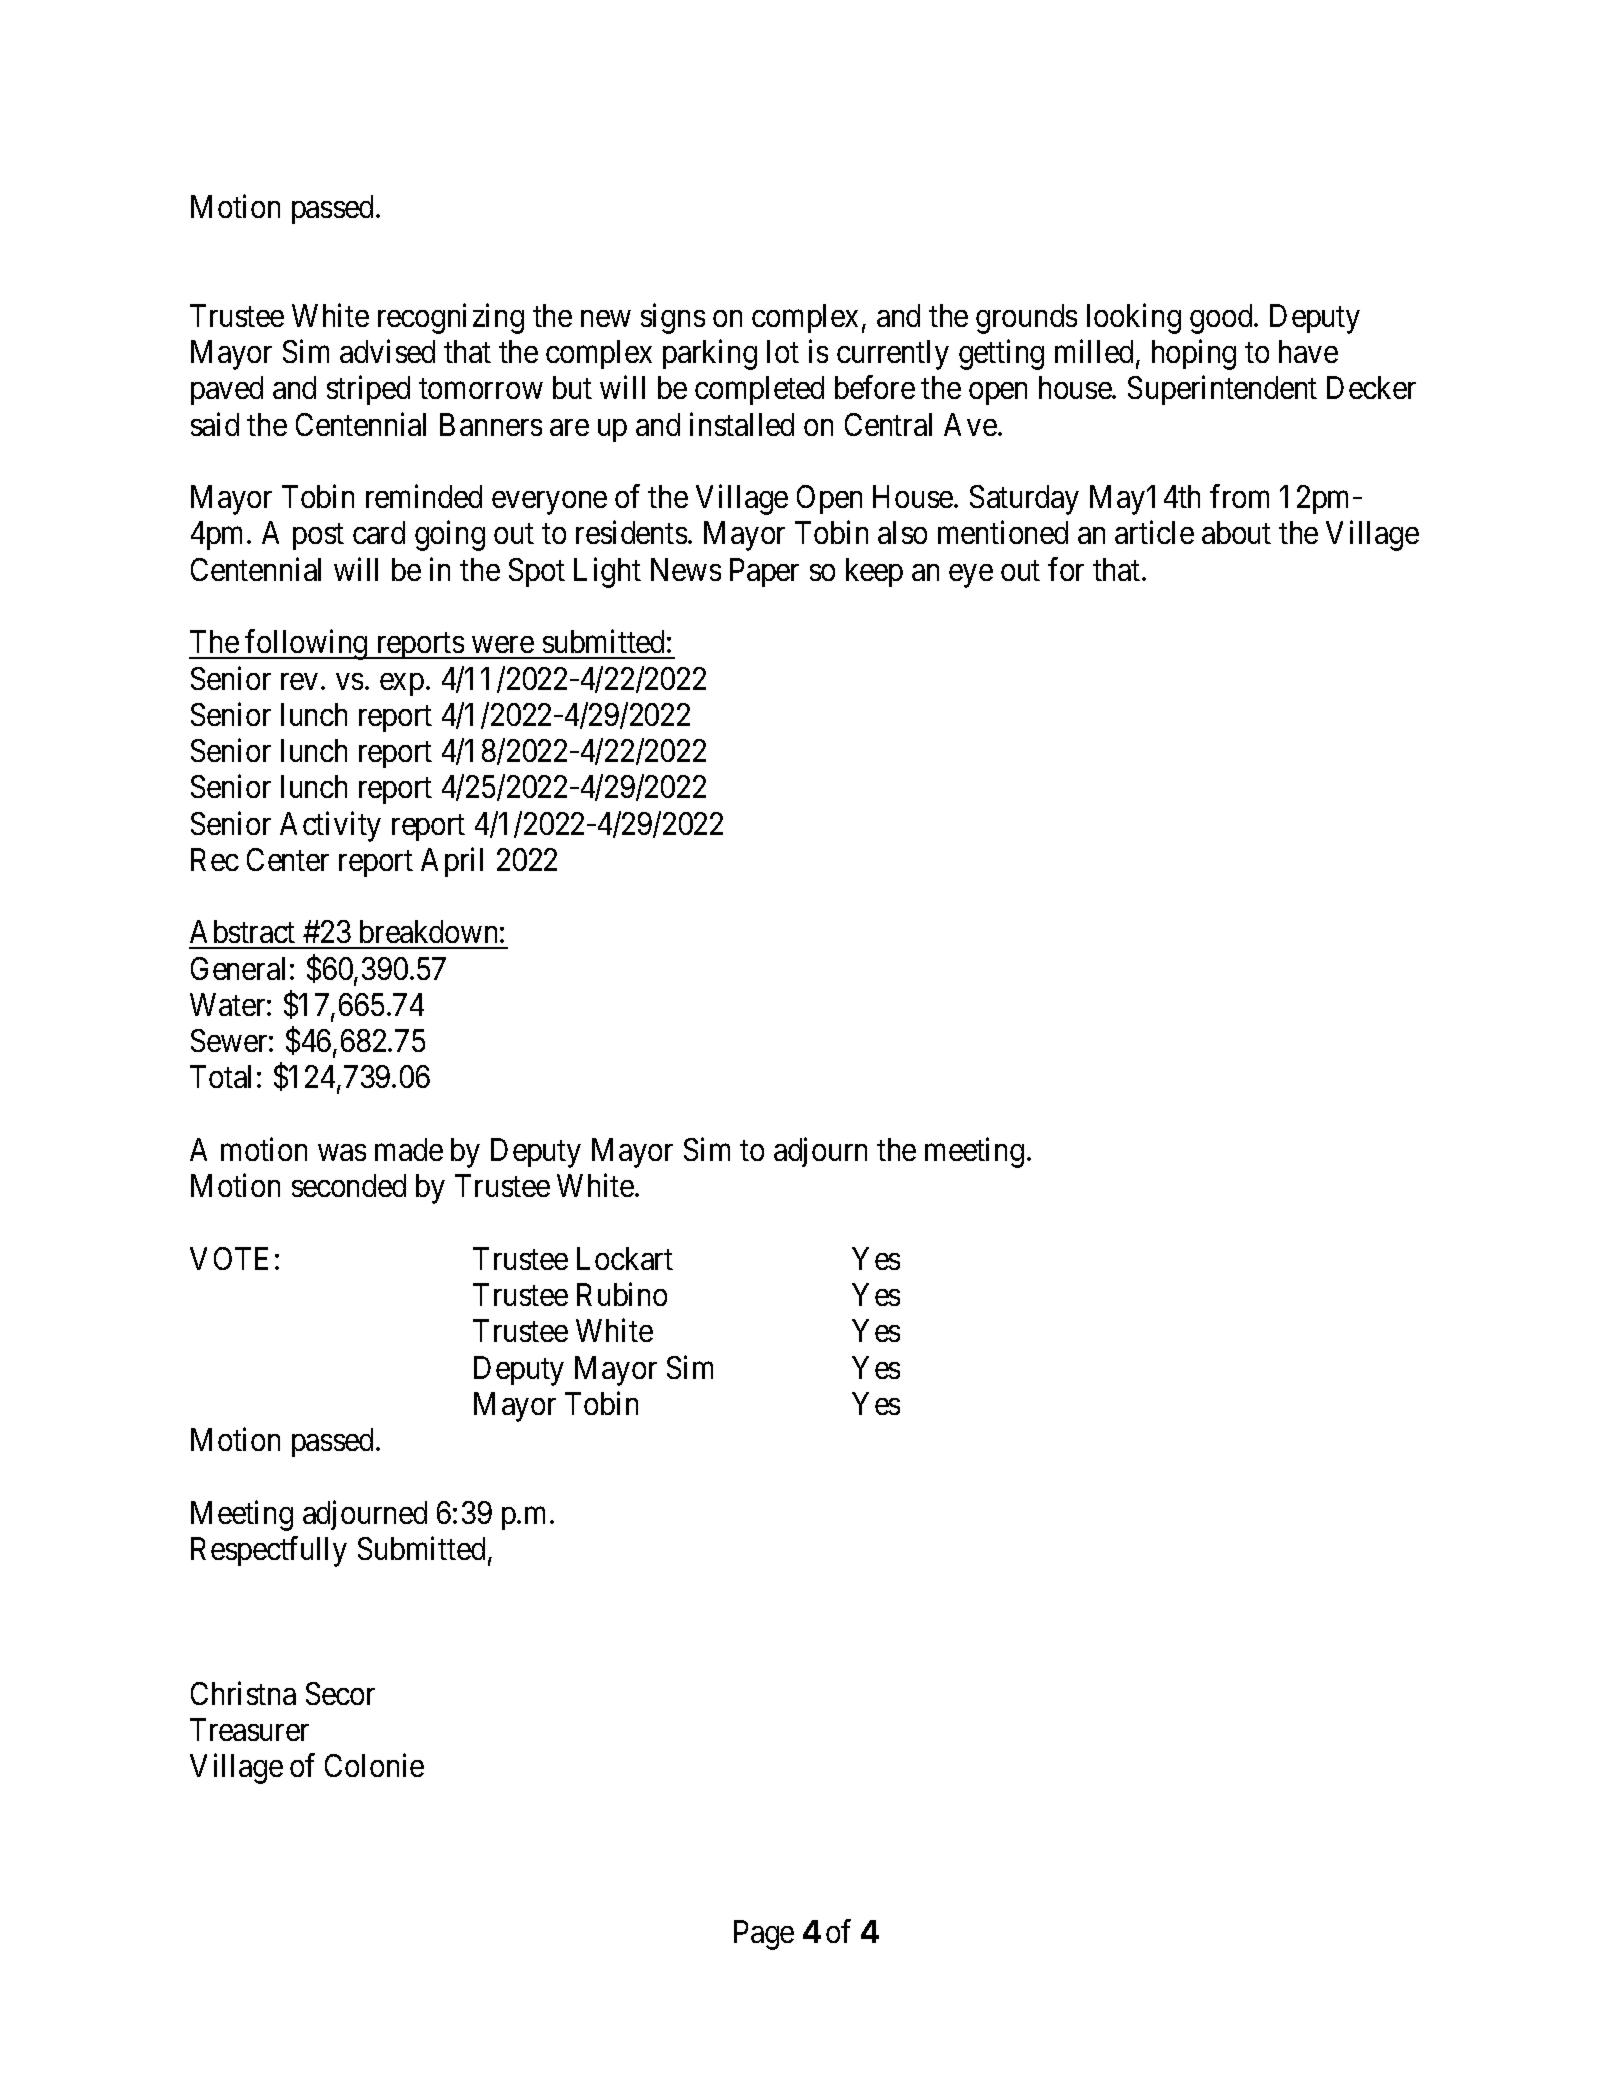 Image resolution: width=1608 pixels, height=2081 pixels. What do you see at coordinates (622, 1294) in the page?
I see `Rubino` at bounding box center [622, 1294].
